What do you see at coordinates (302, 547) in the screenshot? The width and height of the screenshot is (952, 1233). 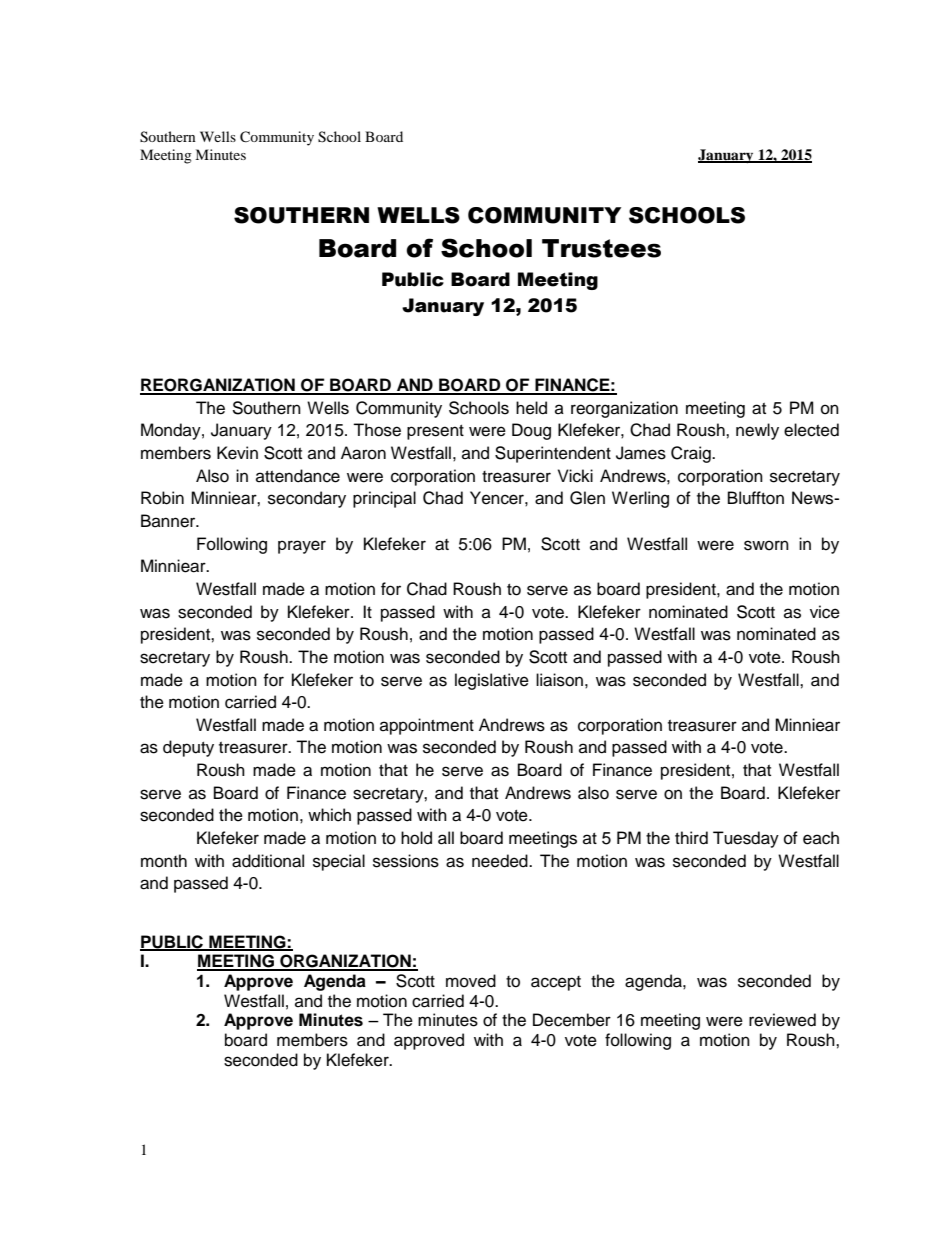 I see `prayer` at bounding box center [302, 547].
